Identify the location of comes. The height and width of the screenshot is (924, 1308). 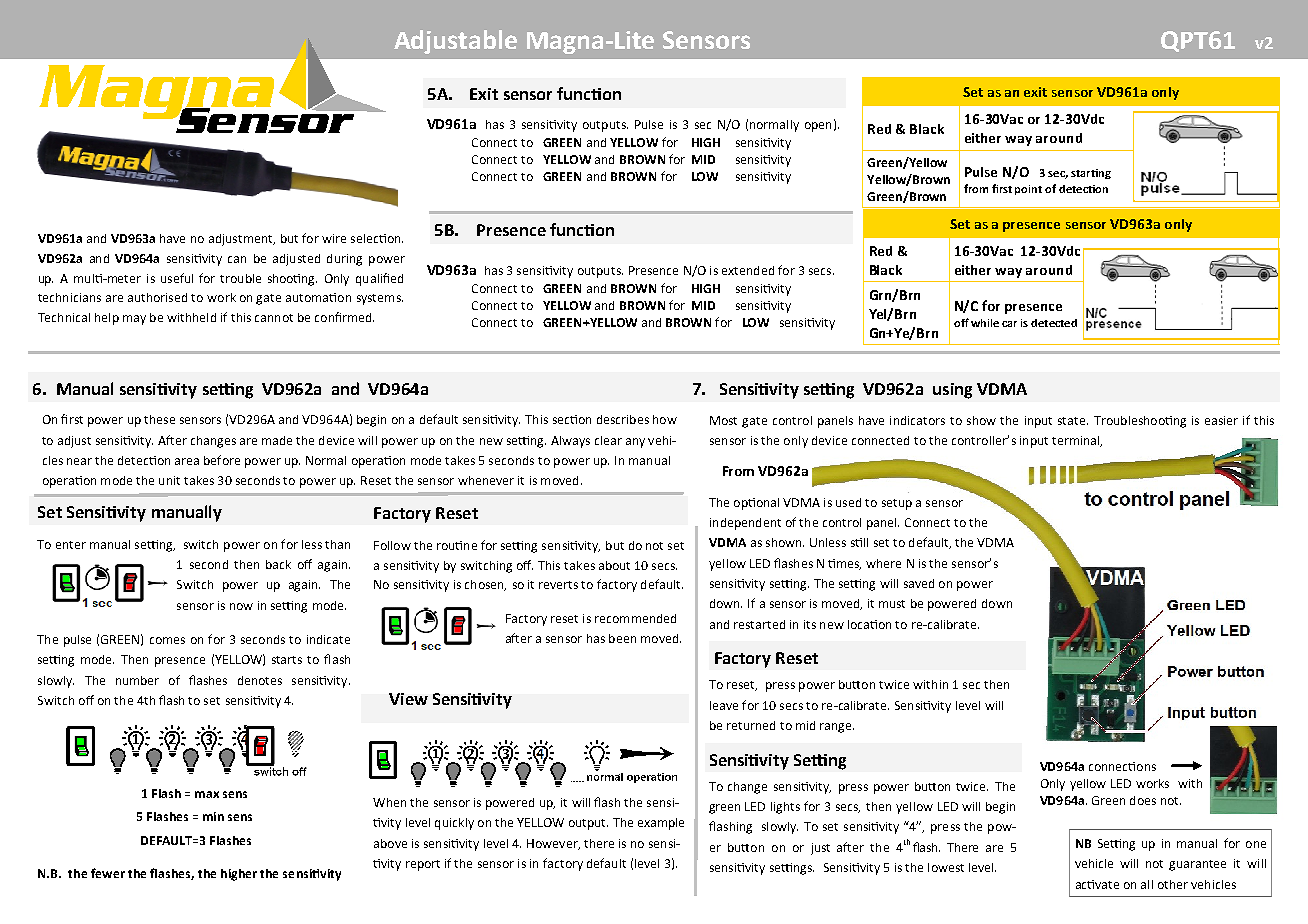
(167, 640).
